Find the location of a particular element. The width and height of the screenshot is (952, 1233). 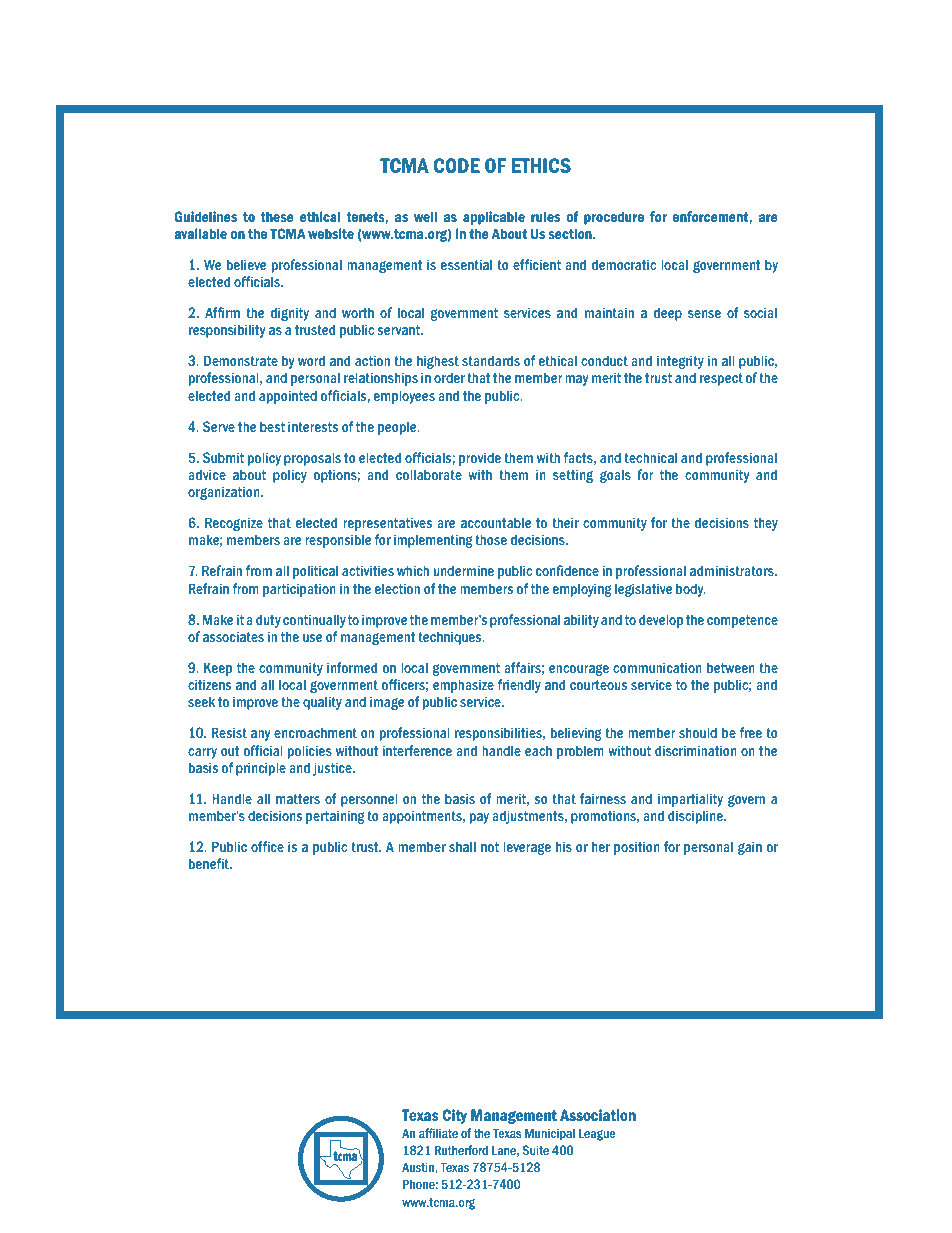

between is located at coordinates (731, 667).
